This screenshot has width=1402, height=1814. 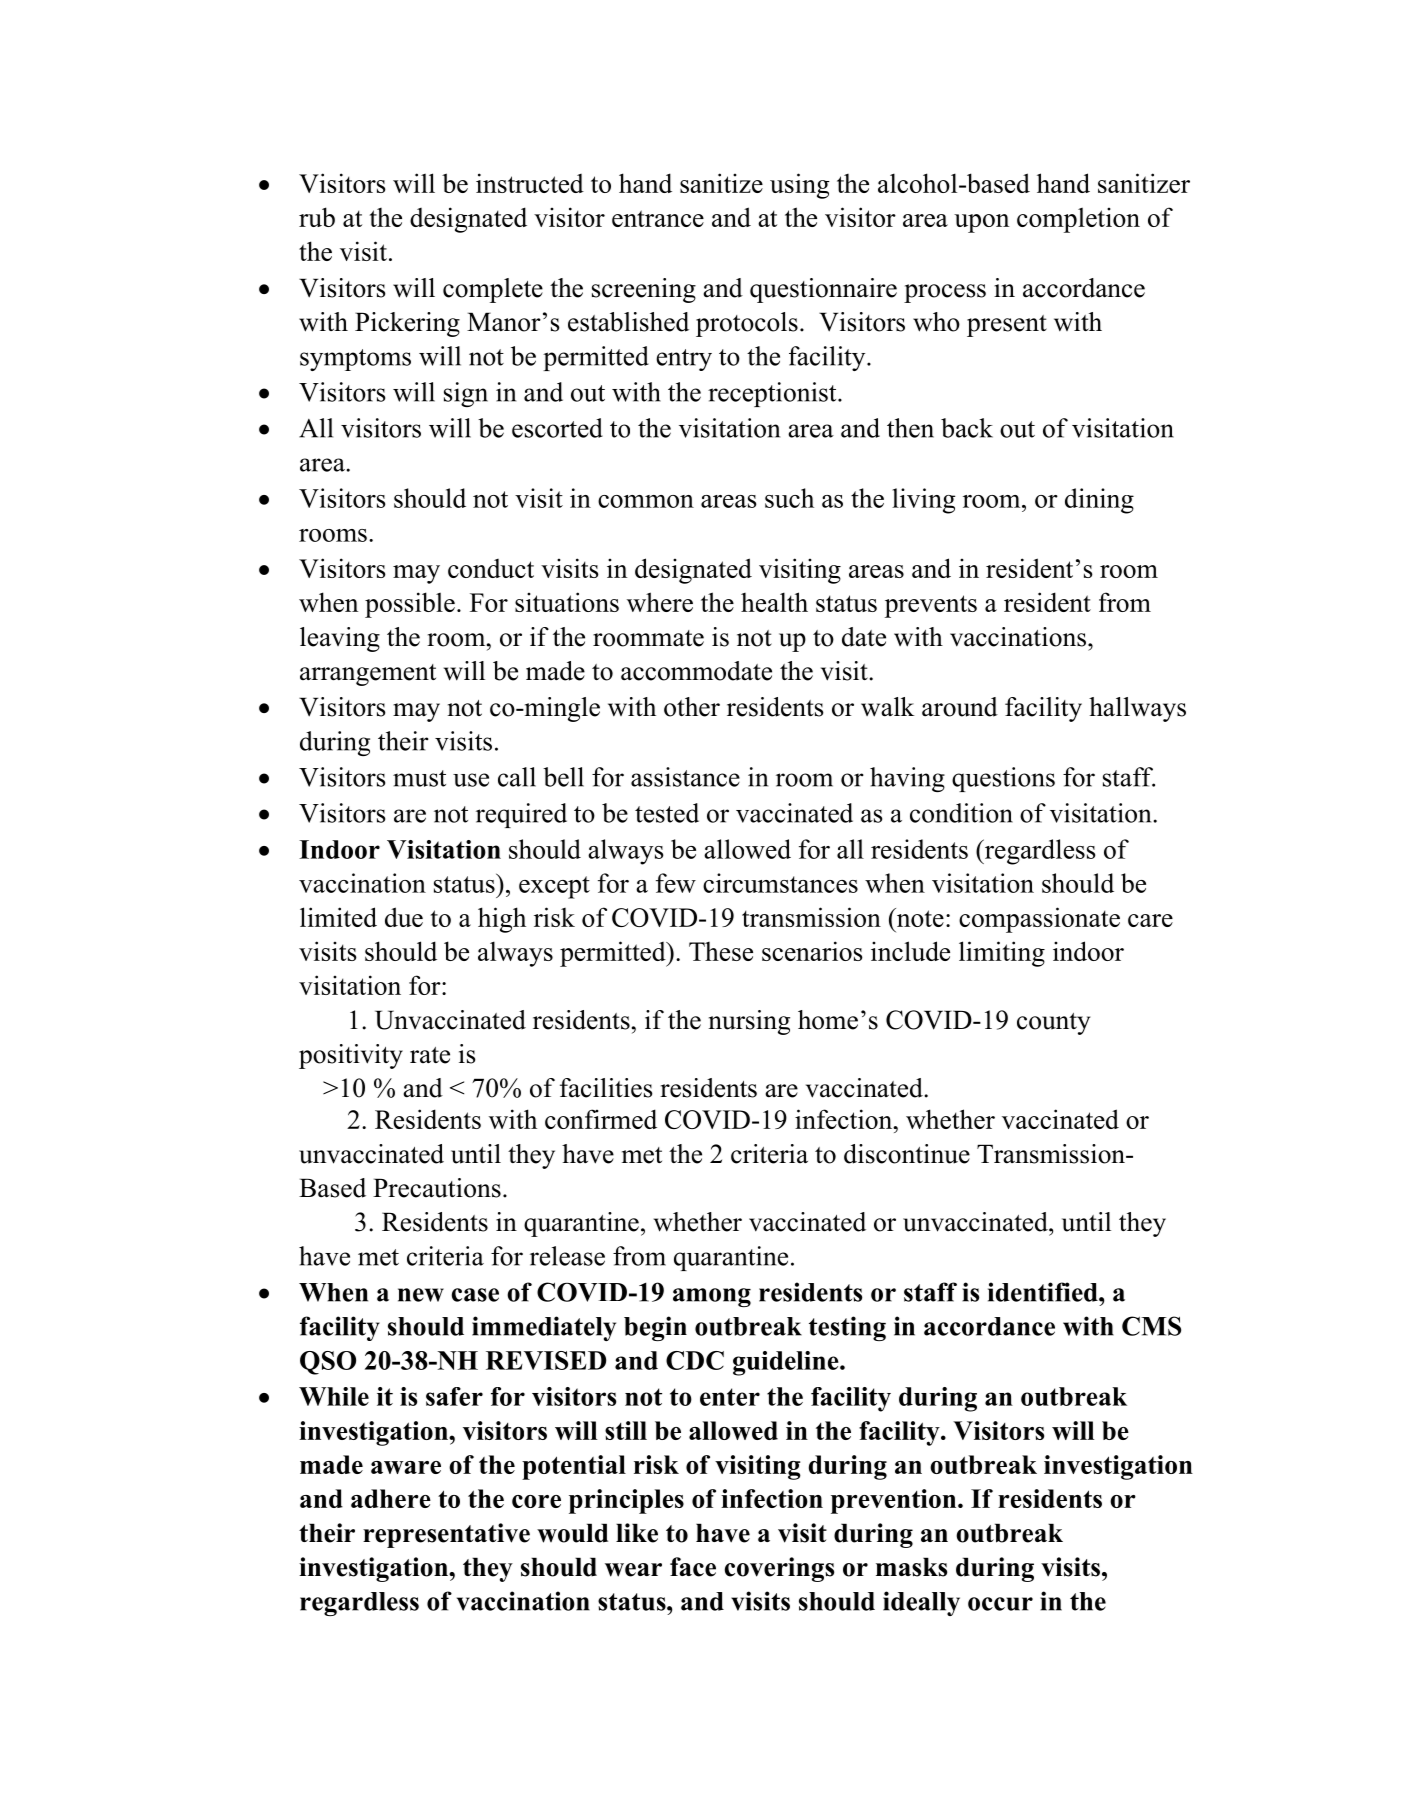 What do you see at coordinates (1039, 920) in the screenshot?
I see `compassionate` at bounding box center [1039, 920].
